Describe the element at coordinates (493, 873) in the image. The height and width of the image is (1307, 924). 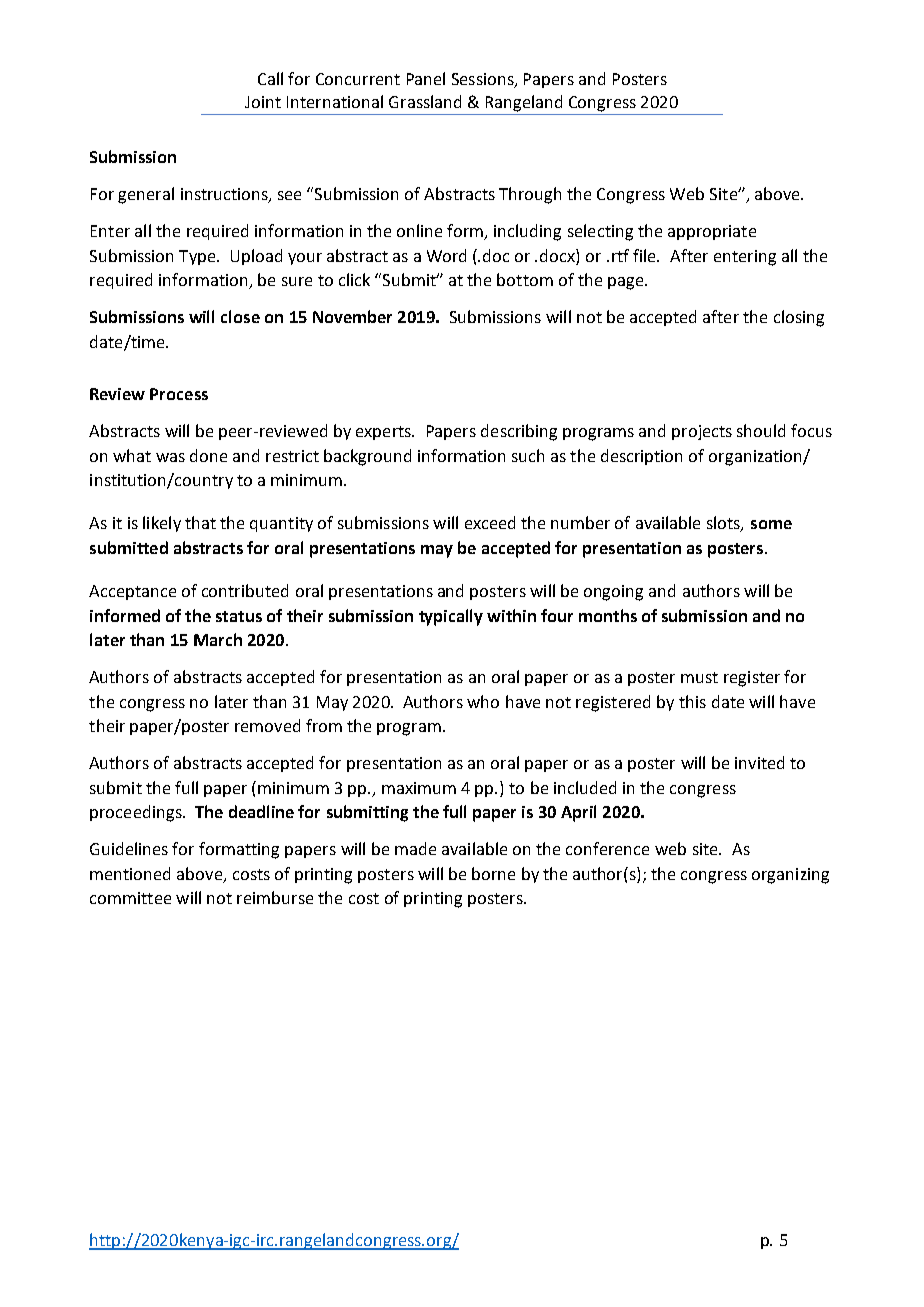
I see `borne` at that location.
